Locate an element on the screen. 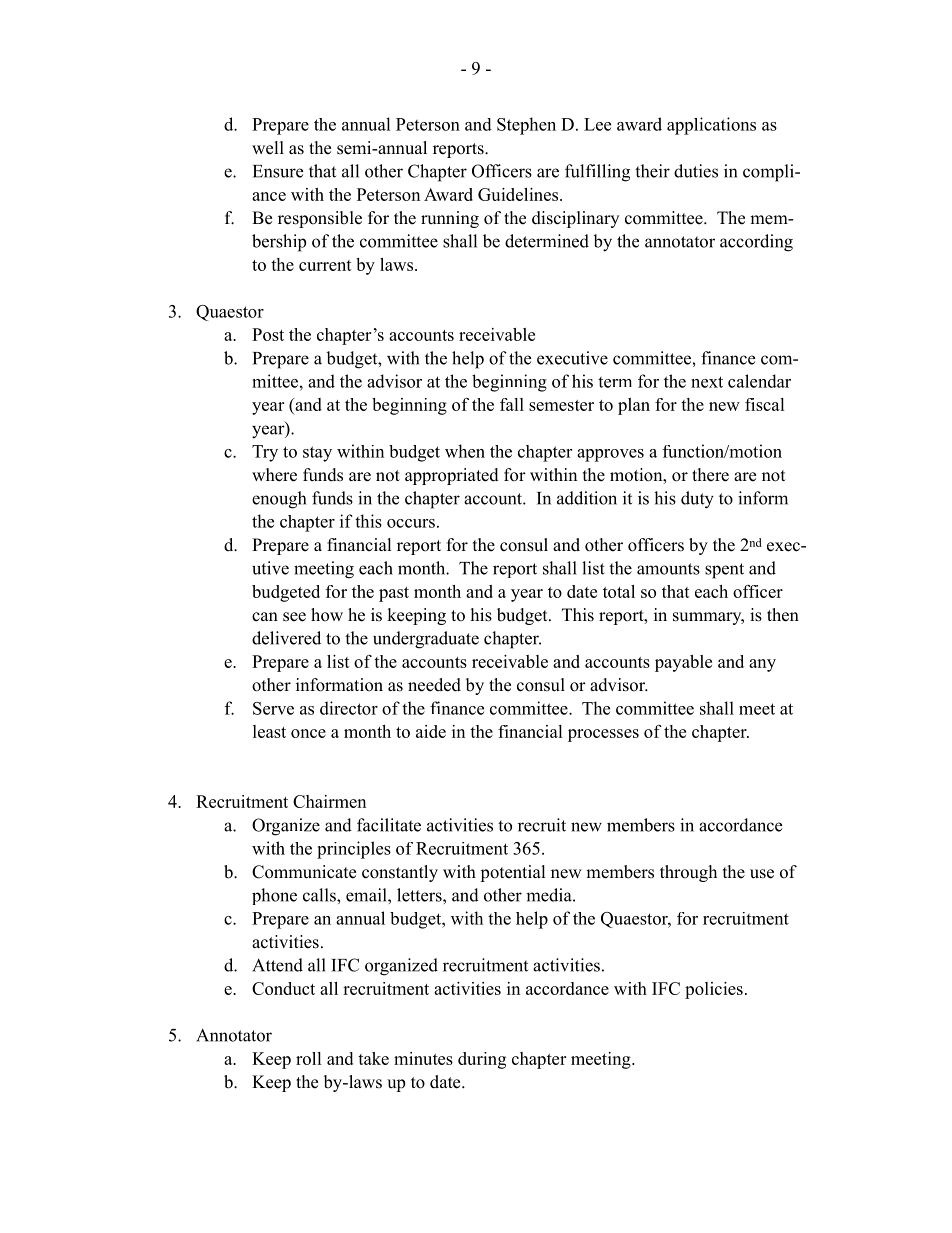 Image resolution: width=952 pixels, height=1233 pixels. spent is located at coordinates (724, 571).
